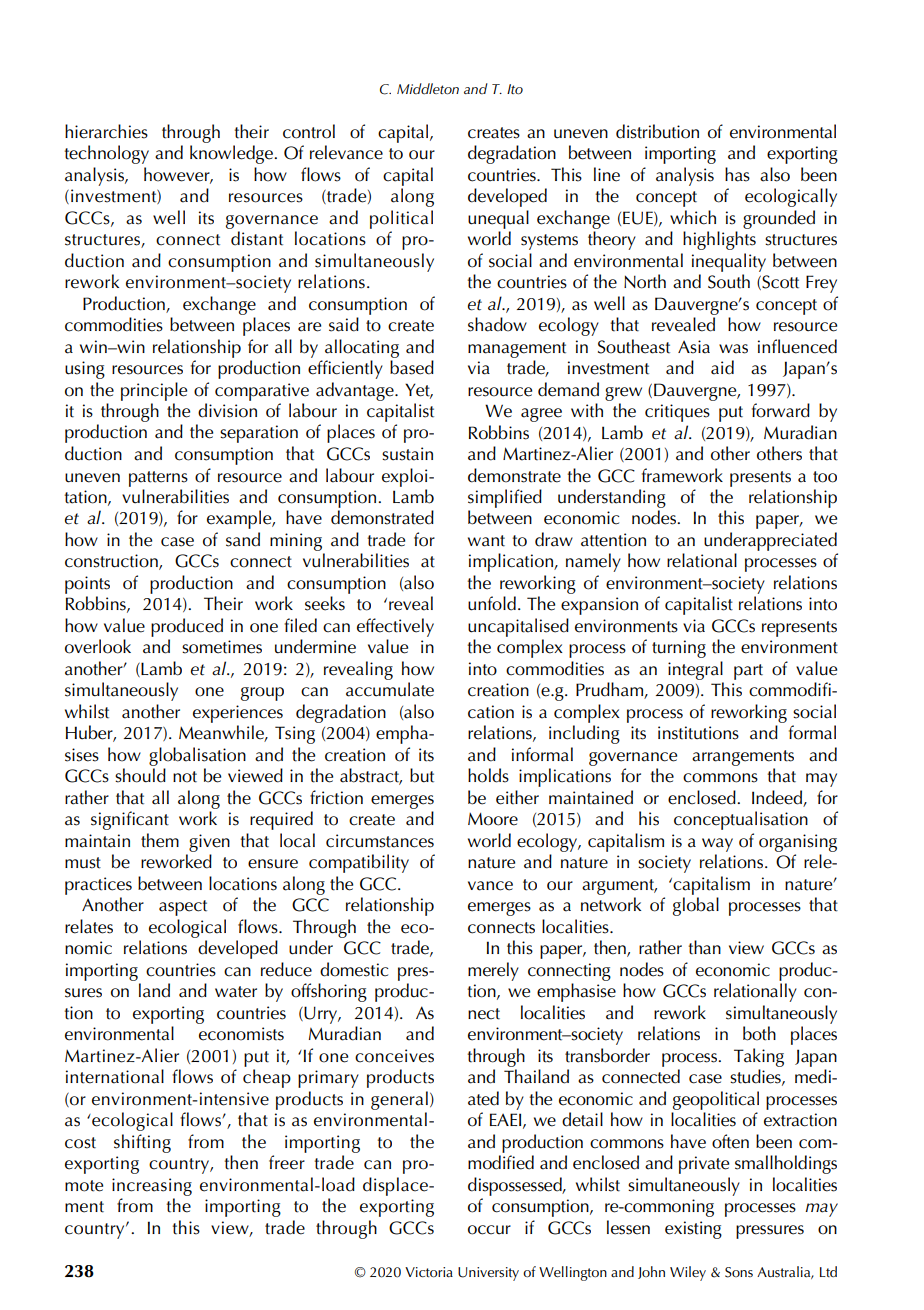 The image size is (924, 1310). Describe the element at coordinates (428, 89) in the screenshot. I see `Middleton` at that location.
